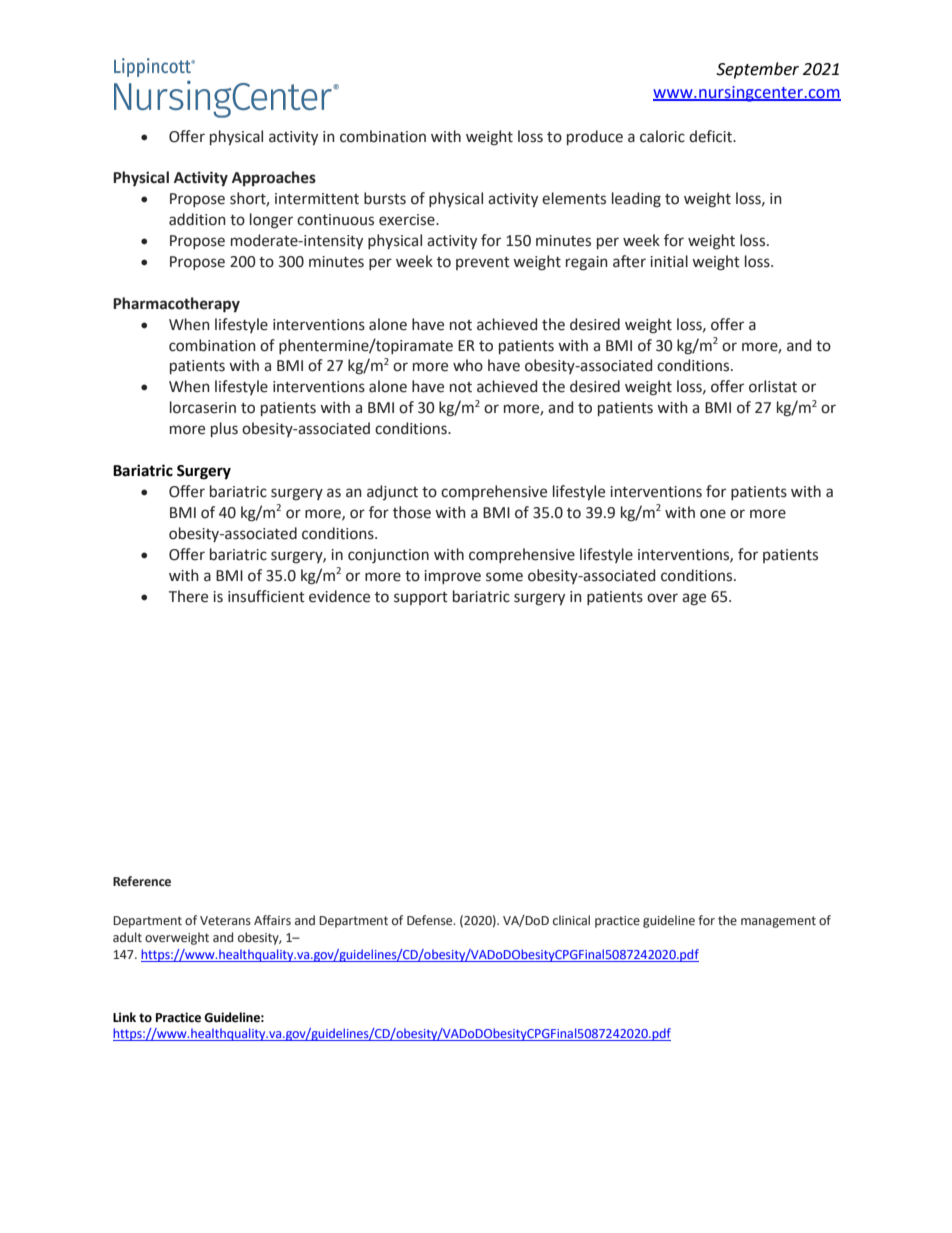  What do you see at coordinates (124, 1017) in the image?
I see `Link` at bounding box center [124, 1017].
